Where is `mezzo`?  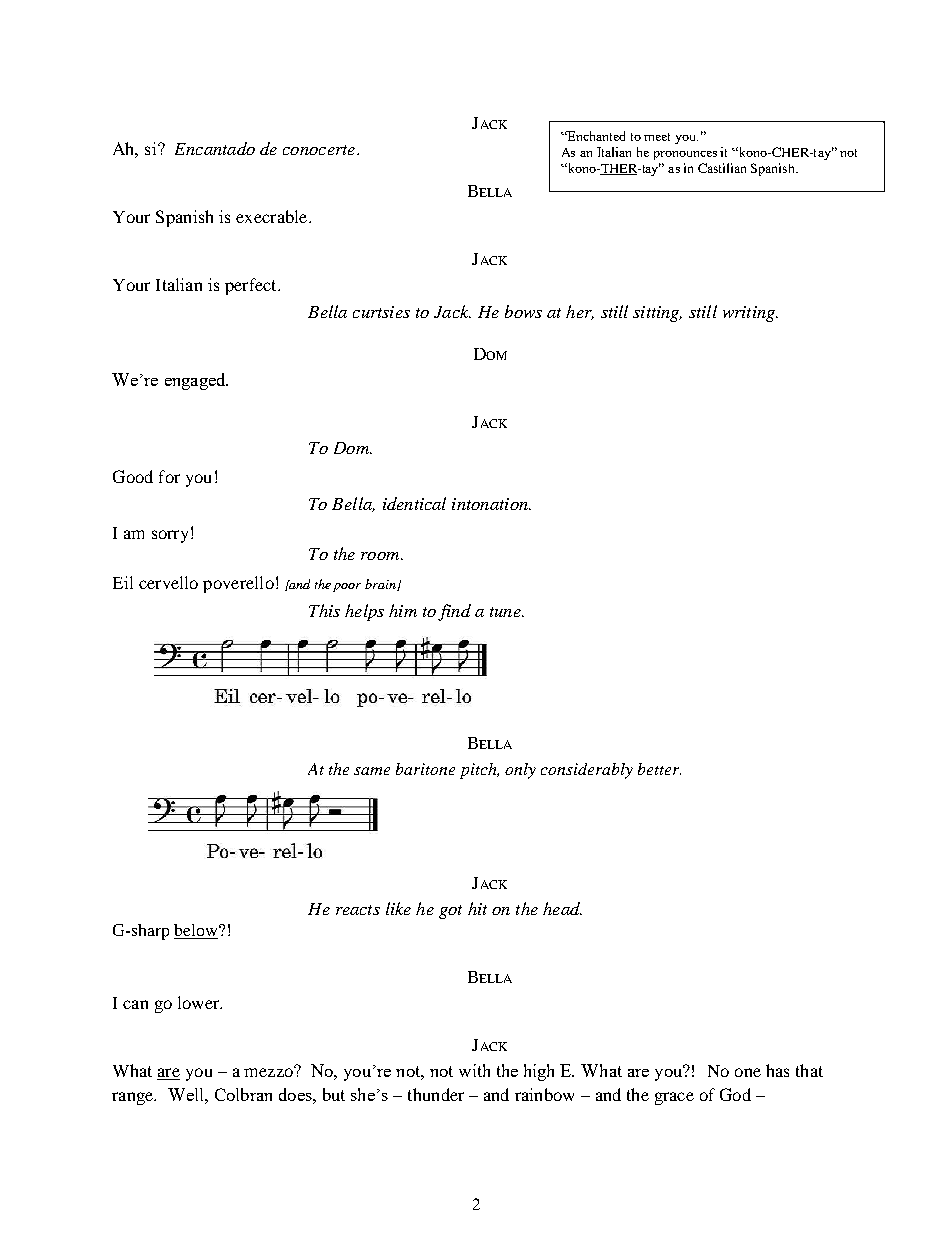
mezzo is located at coordinates (269, 1071).
